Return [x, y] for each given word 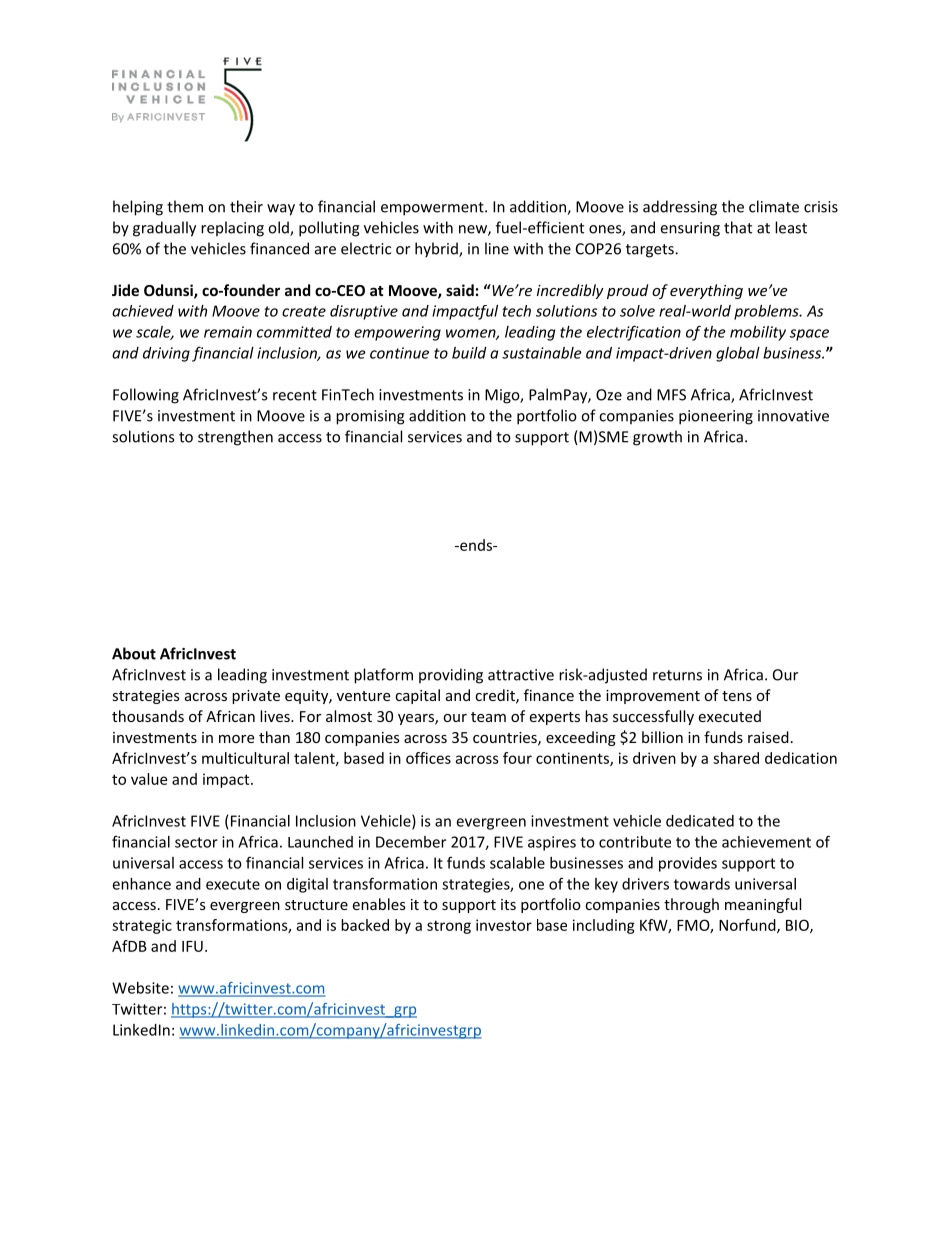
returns [677, 675]
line [497, 248]
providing [451, 676]
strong [449, 927]
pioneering [716, 417]
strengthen [235, 438]
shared [736, 758]
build [469, 353]
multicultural [245, 758]
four [517, 758]
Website [140, 988]
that [738, 227]
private [256, 697]
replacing [232, 229]
